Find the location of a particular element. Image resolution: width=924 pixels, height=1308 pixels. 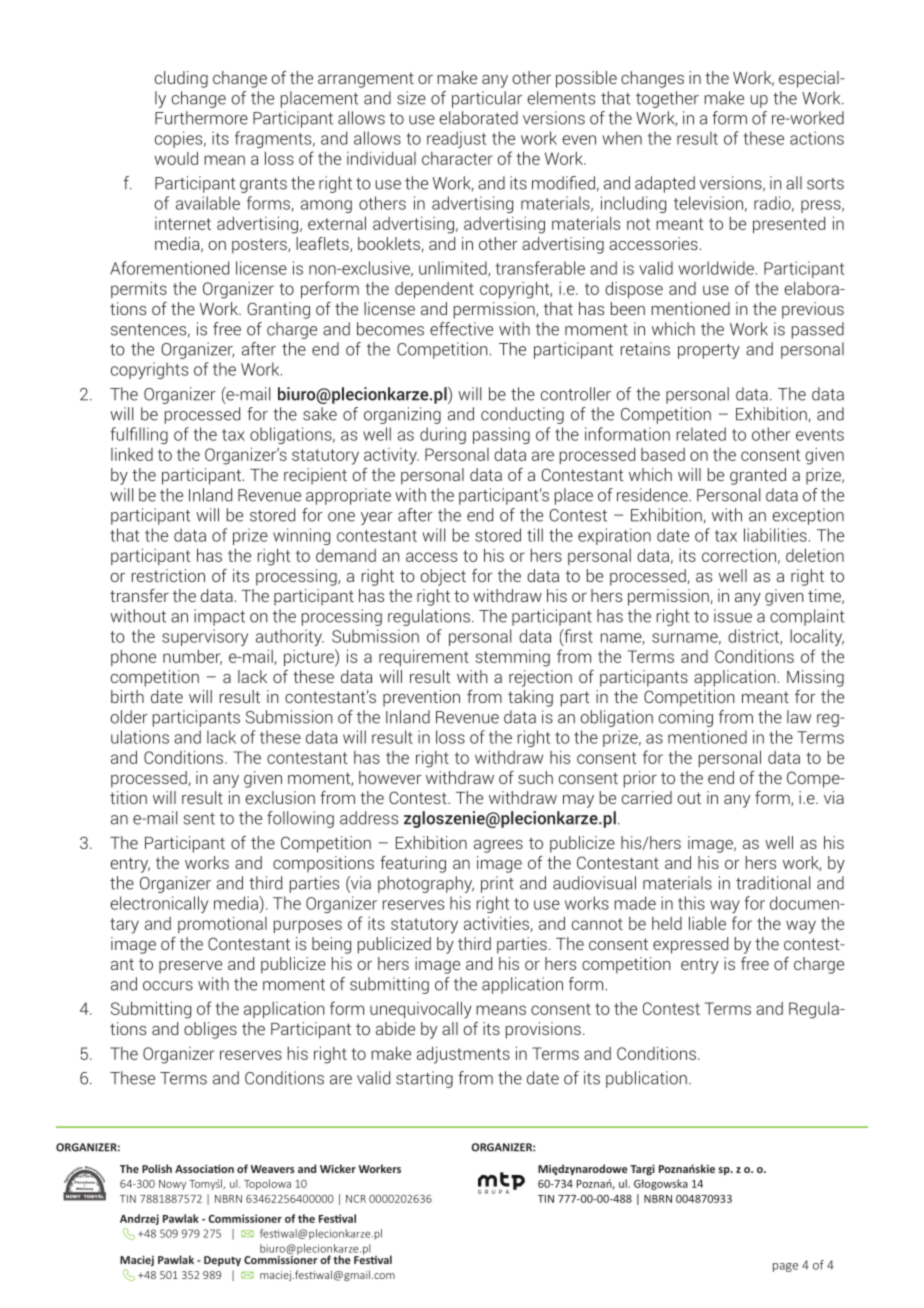

Furthermore is located at coordinates (201, 118).
